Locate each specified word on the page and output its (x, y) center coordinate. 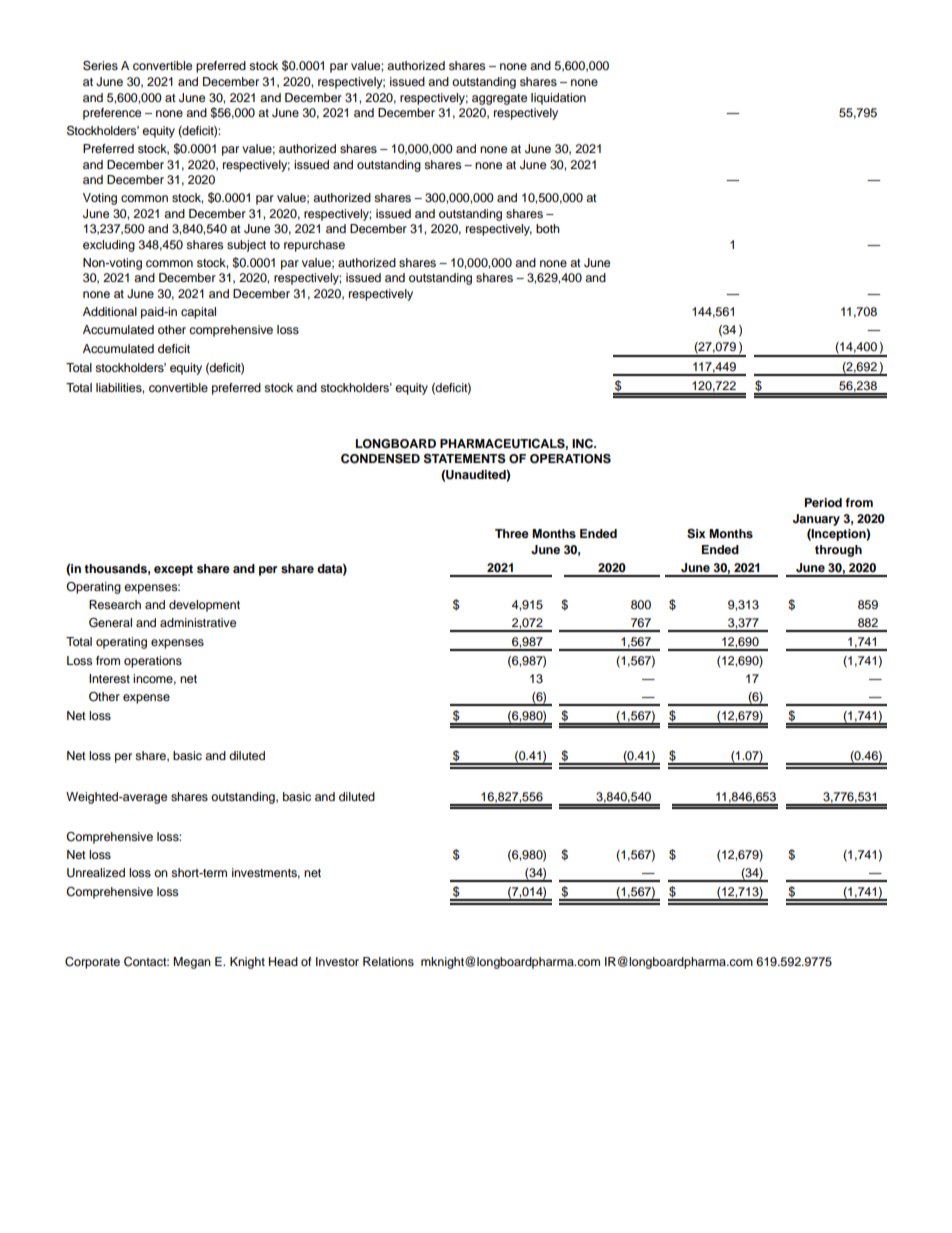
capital (198, 313)
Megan (192, 963)
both (548, 228)
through (838, 551)
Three (512, 533)
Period (823, 502)
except (173, 570)
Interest (109, 678)
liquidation (558, 99)
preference (112, 114)
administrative (198, 622)
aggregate (499, 99)
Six (696, 534)
